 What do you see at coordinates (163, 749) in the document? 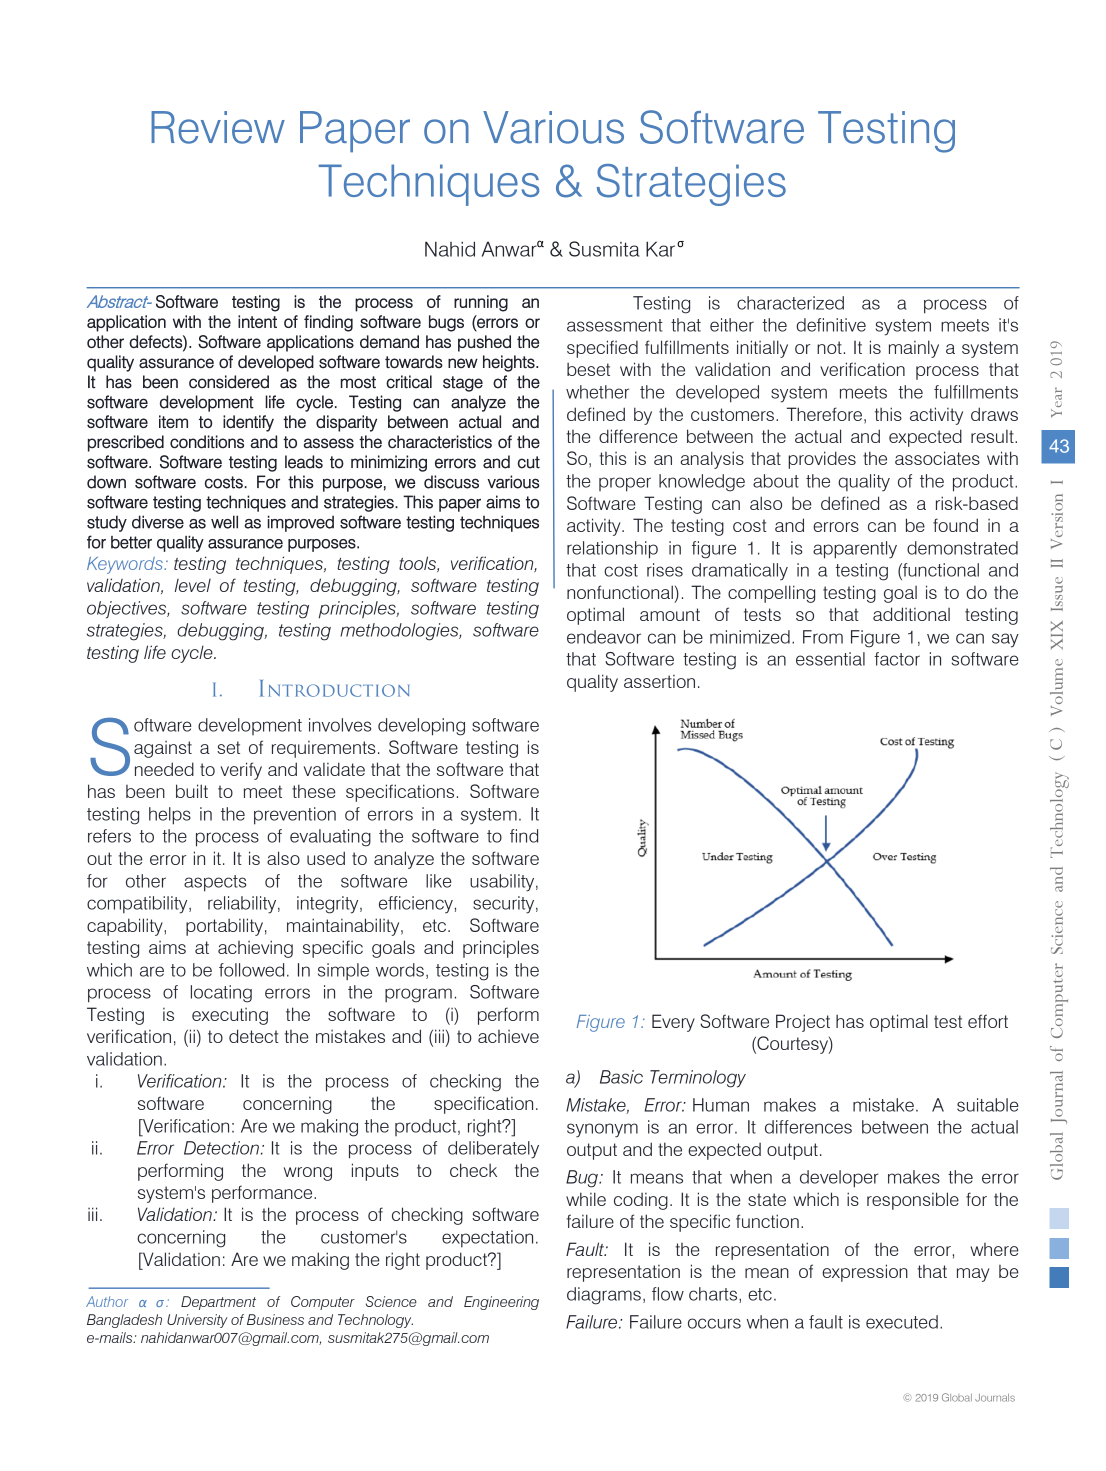
I see `against` at bounding box center [163, 749].
